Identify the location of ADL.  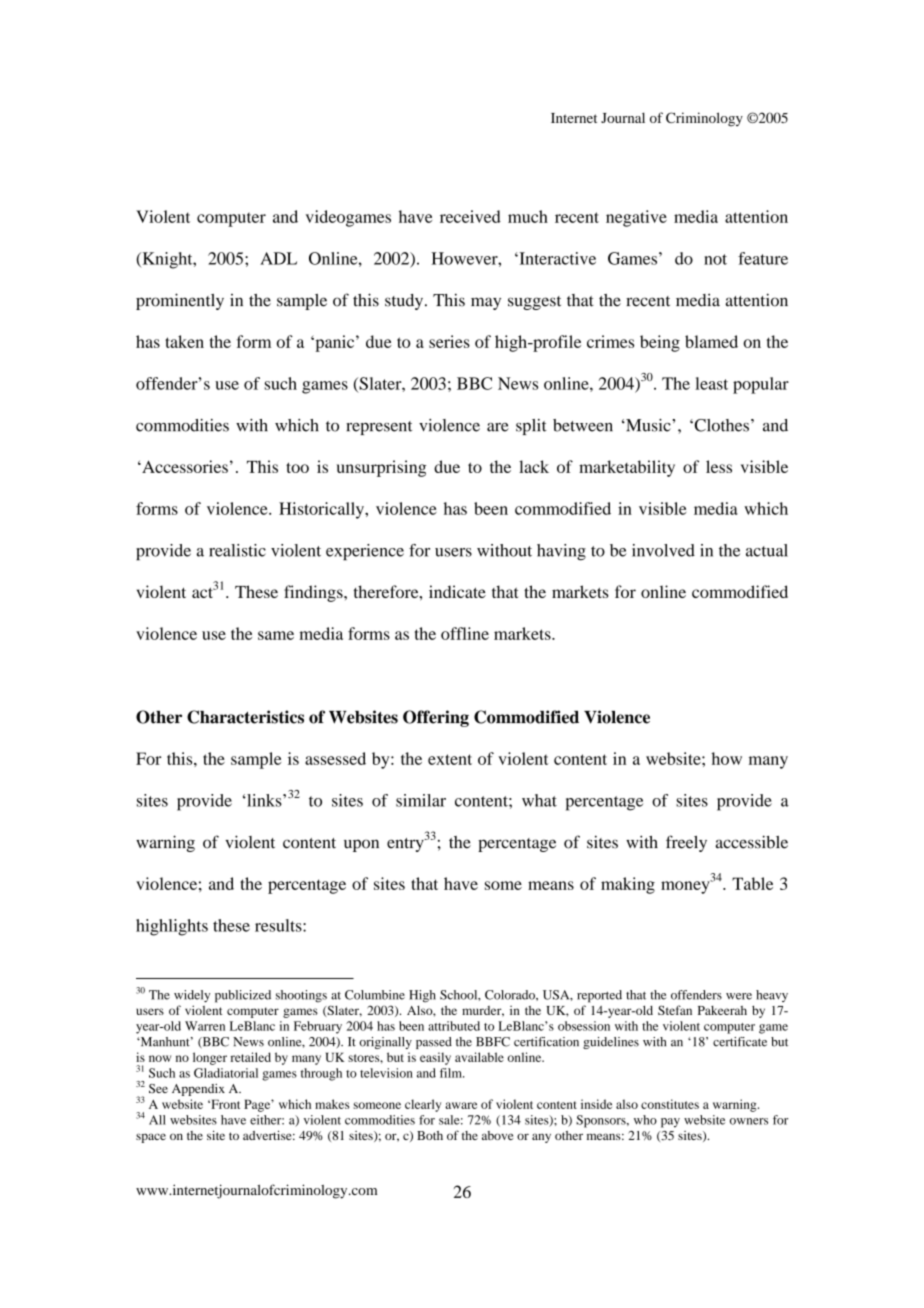
(278, 258).
